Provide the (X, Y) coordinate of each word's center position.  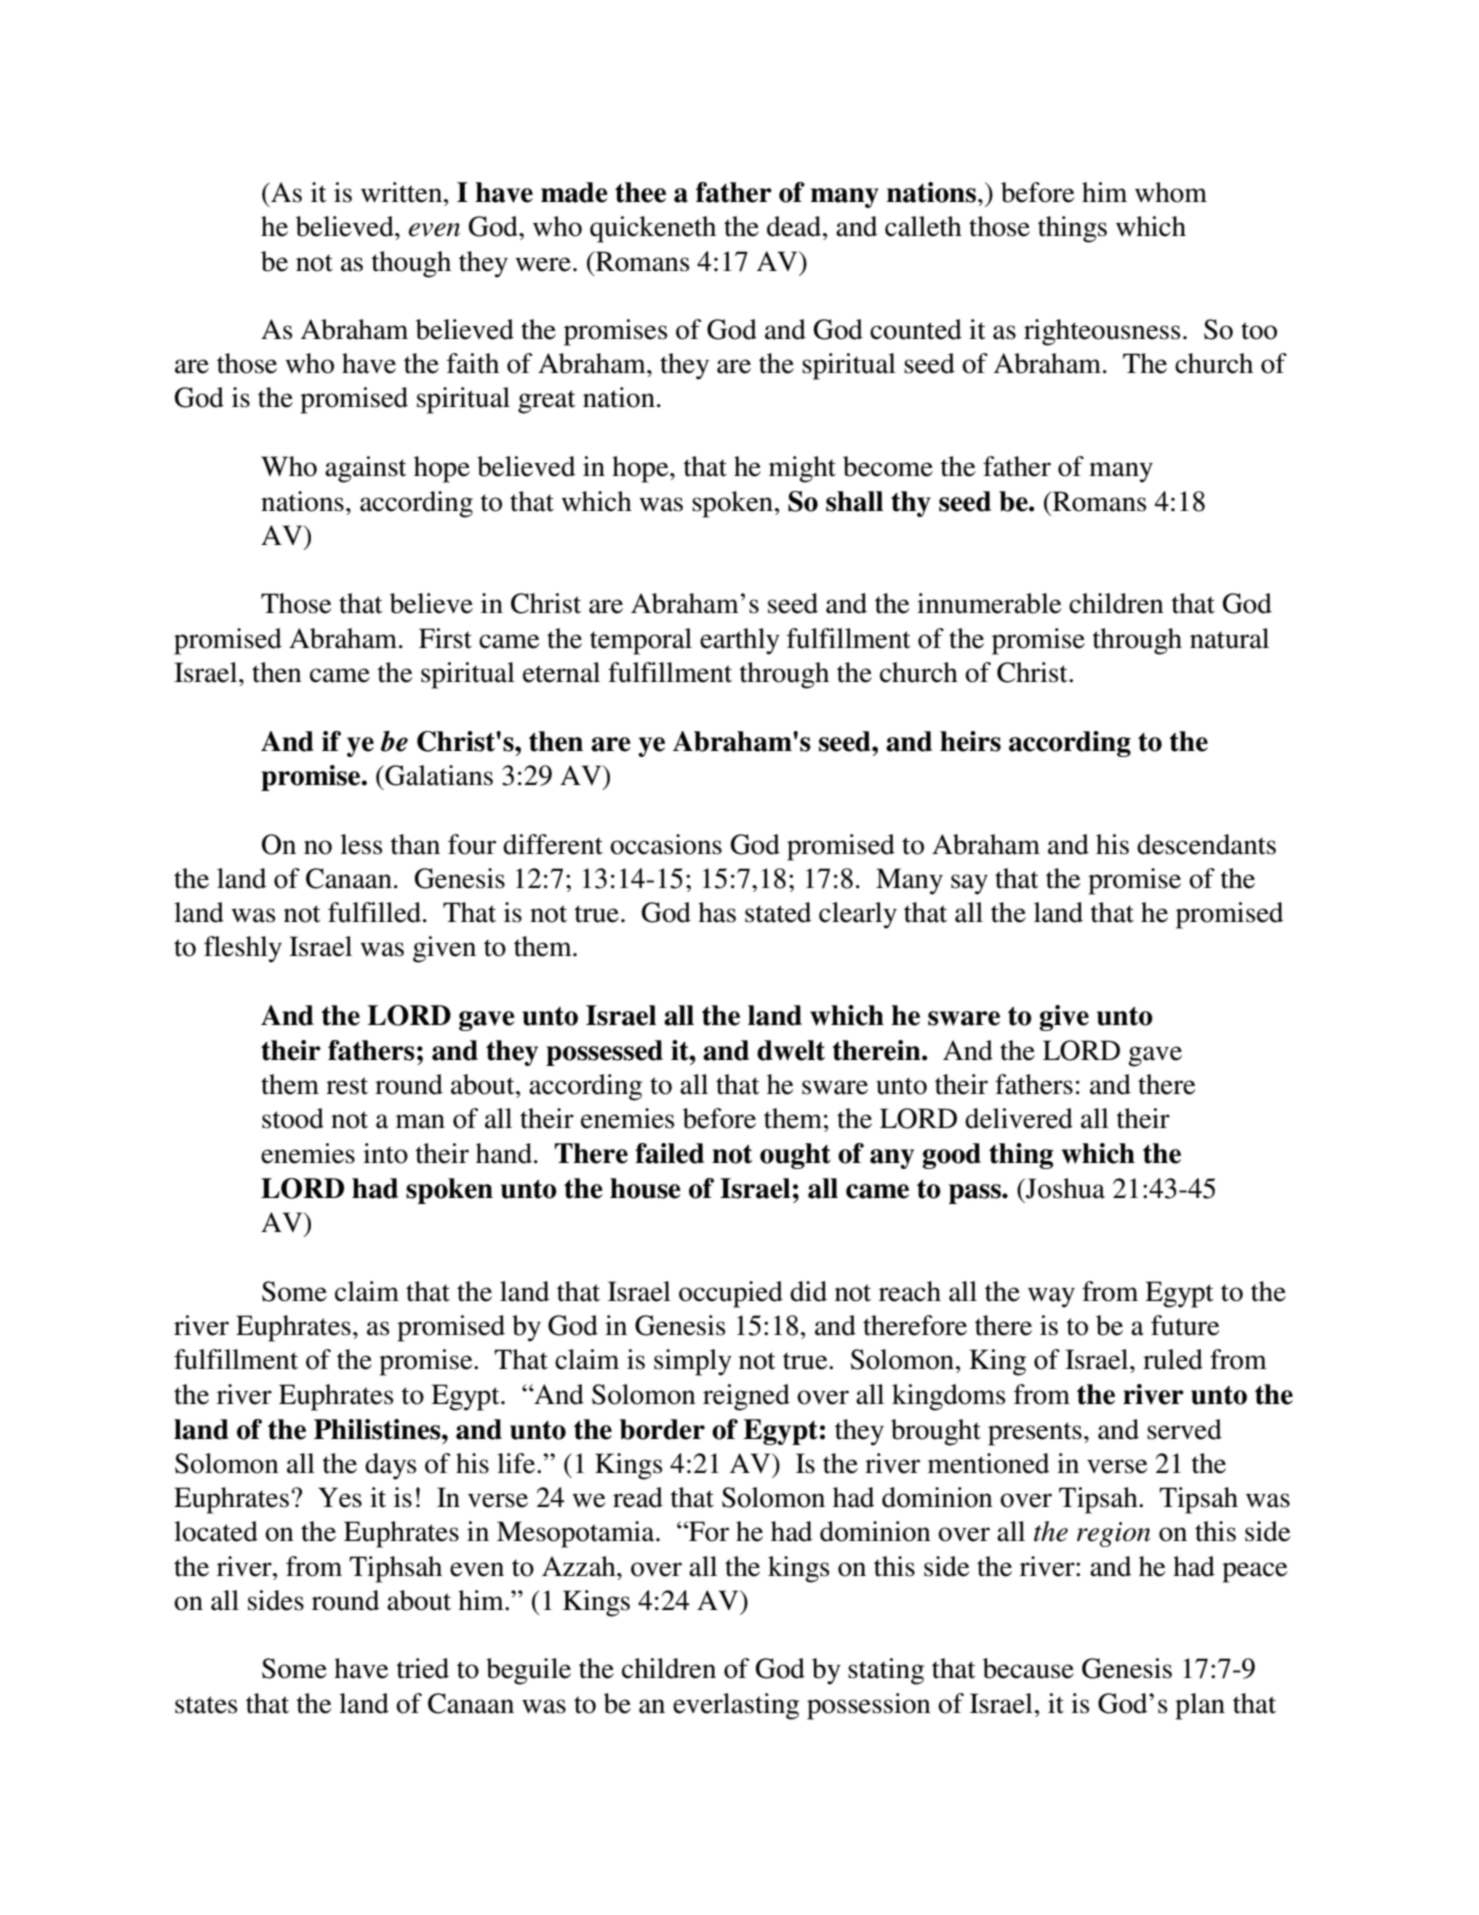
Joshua (1064, 1188)
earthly (740, 641)
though (411, 264)
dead (795, 226)
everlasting (736, 1706)
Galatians (438, 775)
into (385, 1153)
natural (1229, 638)
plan (1200, 1706)
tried (422, 1668)
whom (1171, 192)
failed (669, 1153)
